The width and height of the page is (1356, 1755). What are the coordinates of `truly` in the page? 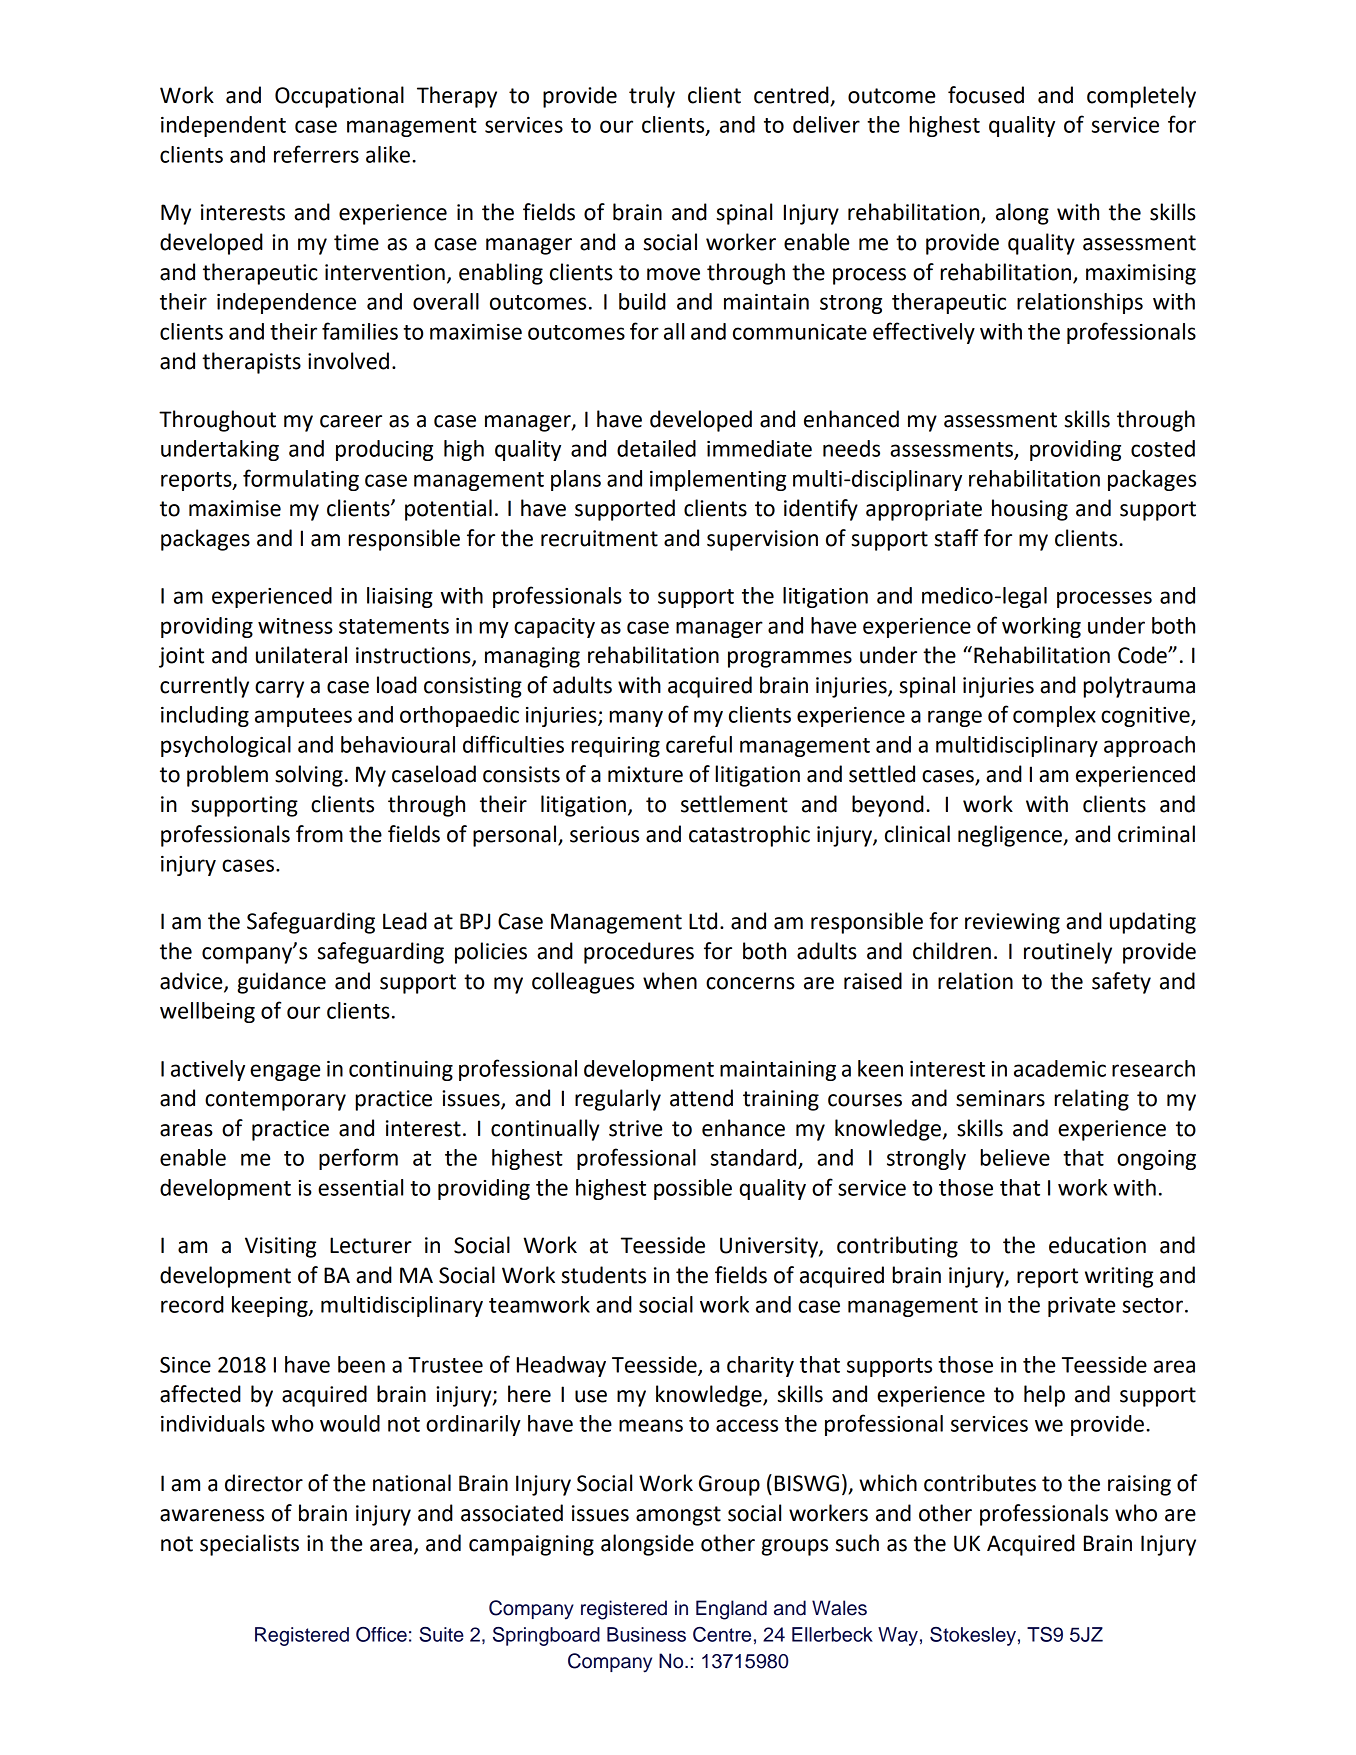 It's located at (652, 97).
